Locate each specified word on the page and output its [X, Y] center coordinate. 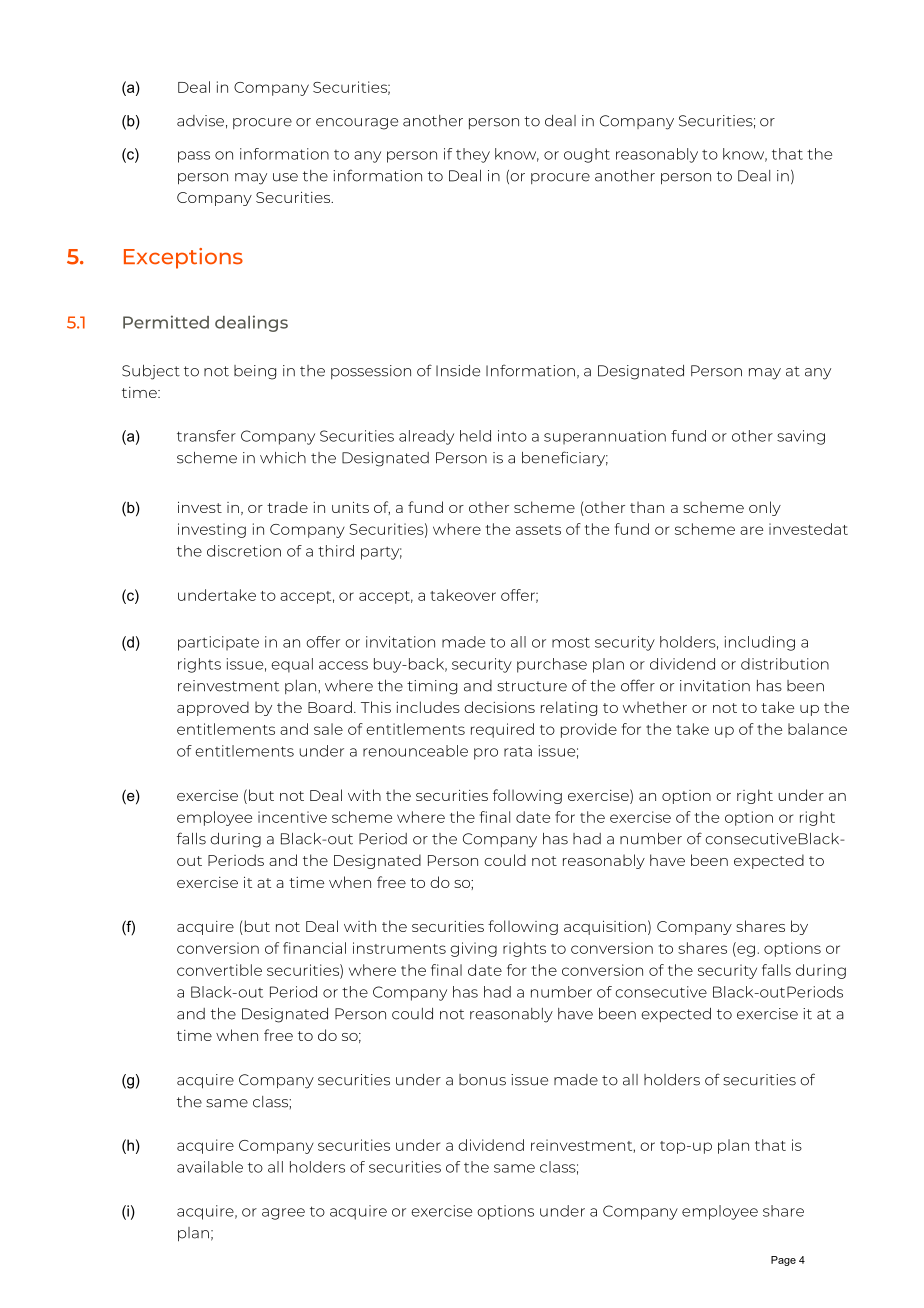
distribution [785, 664]
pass [194, 157]
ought [587, 155]
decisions [499, 707]
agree [283, 1214]
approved [213, 708]
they [473, 155]
